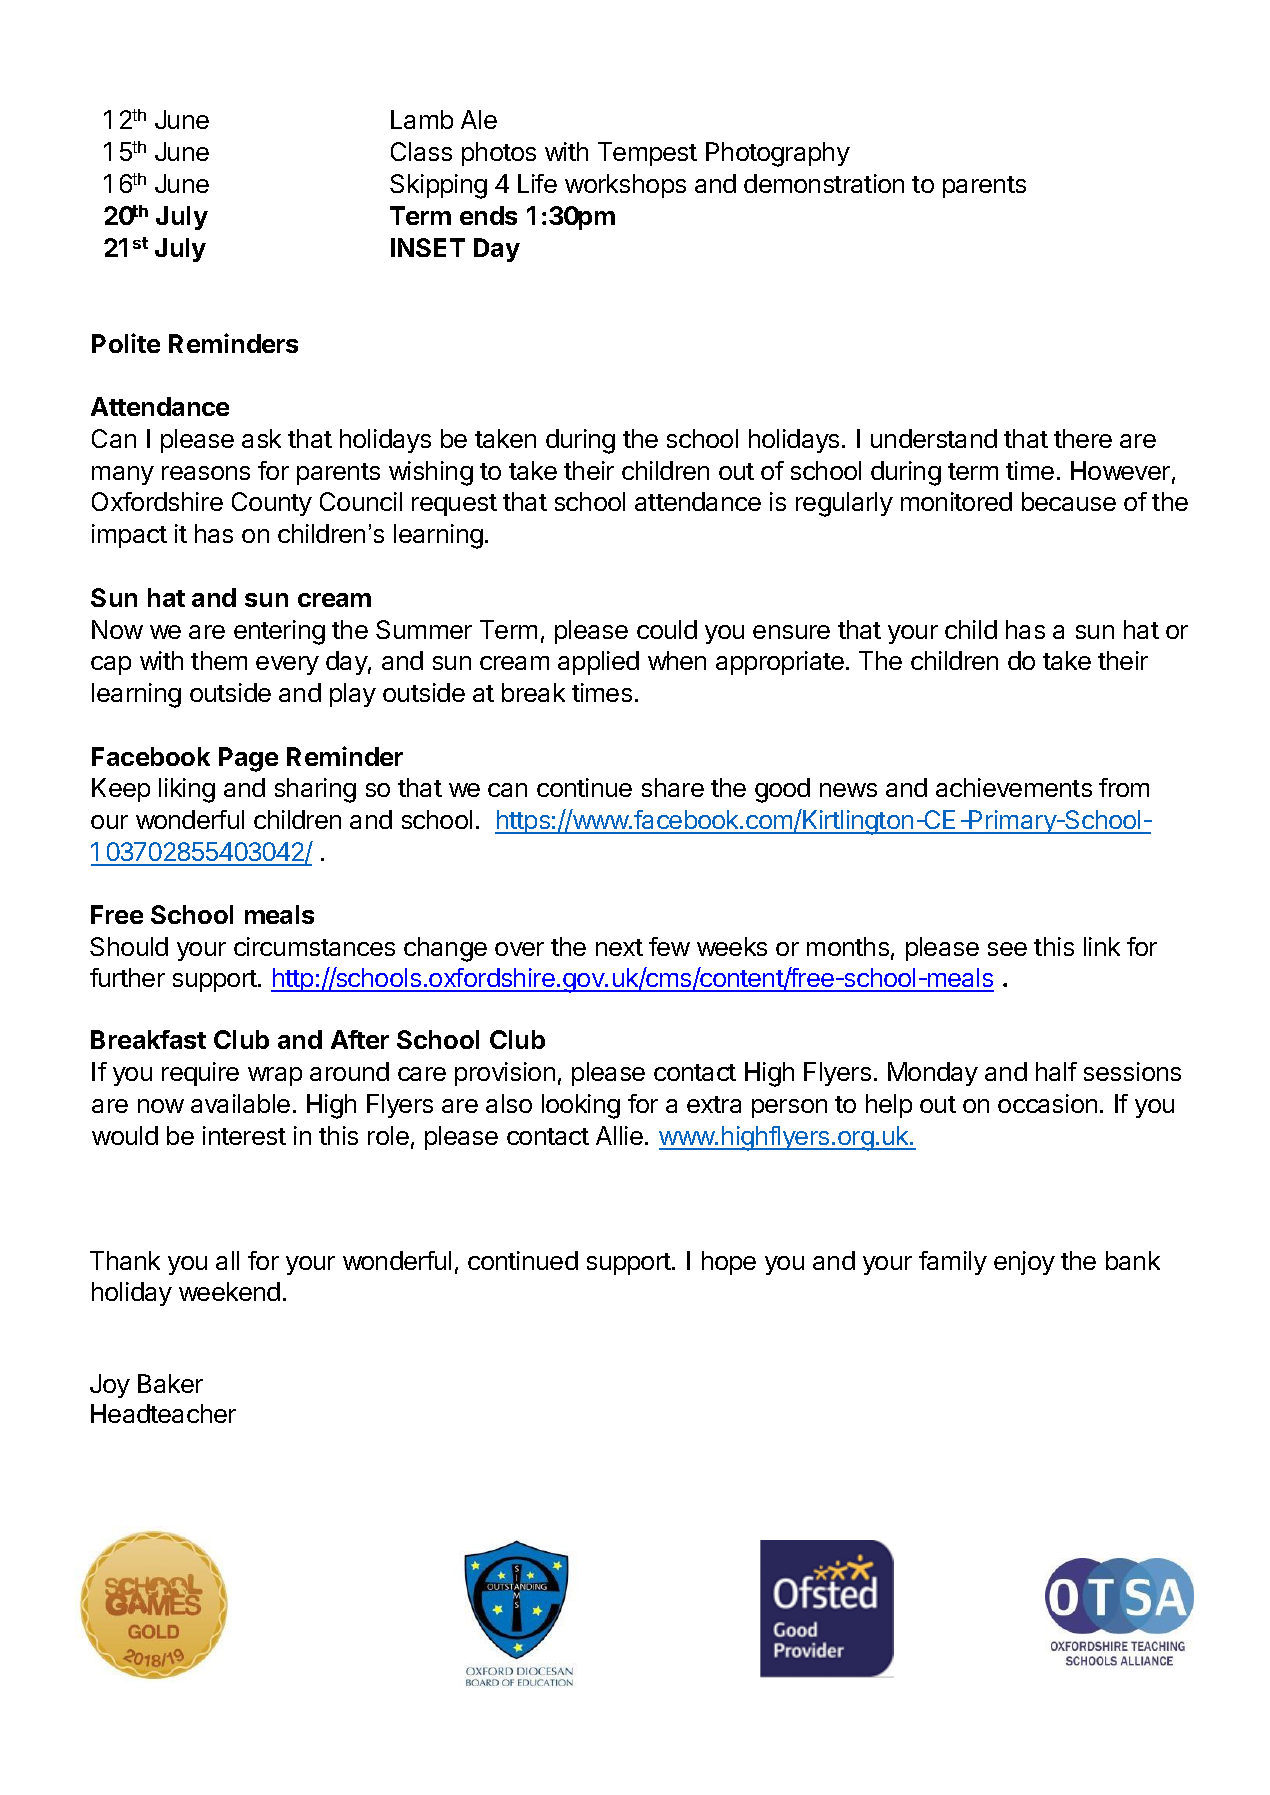 Image resolution: width=1270 pixels, height=1795 pixels. I want to click on enjoy, so click(1024, 1263).
